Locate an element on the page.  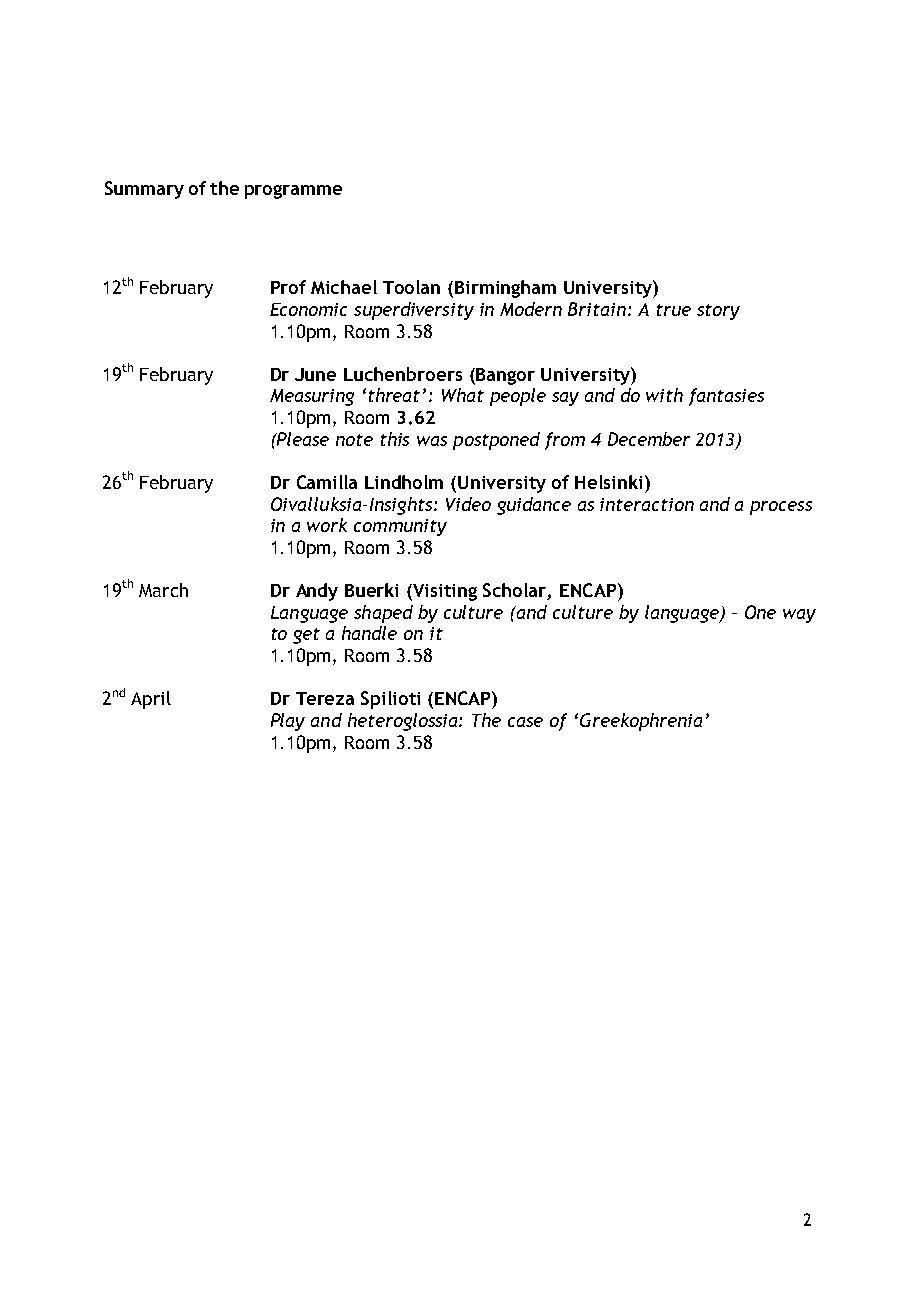
process is located at coordinates (781, 508).
